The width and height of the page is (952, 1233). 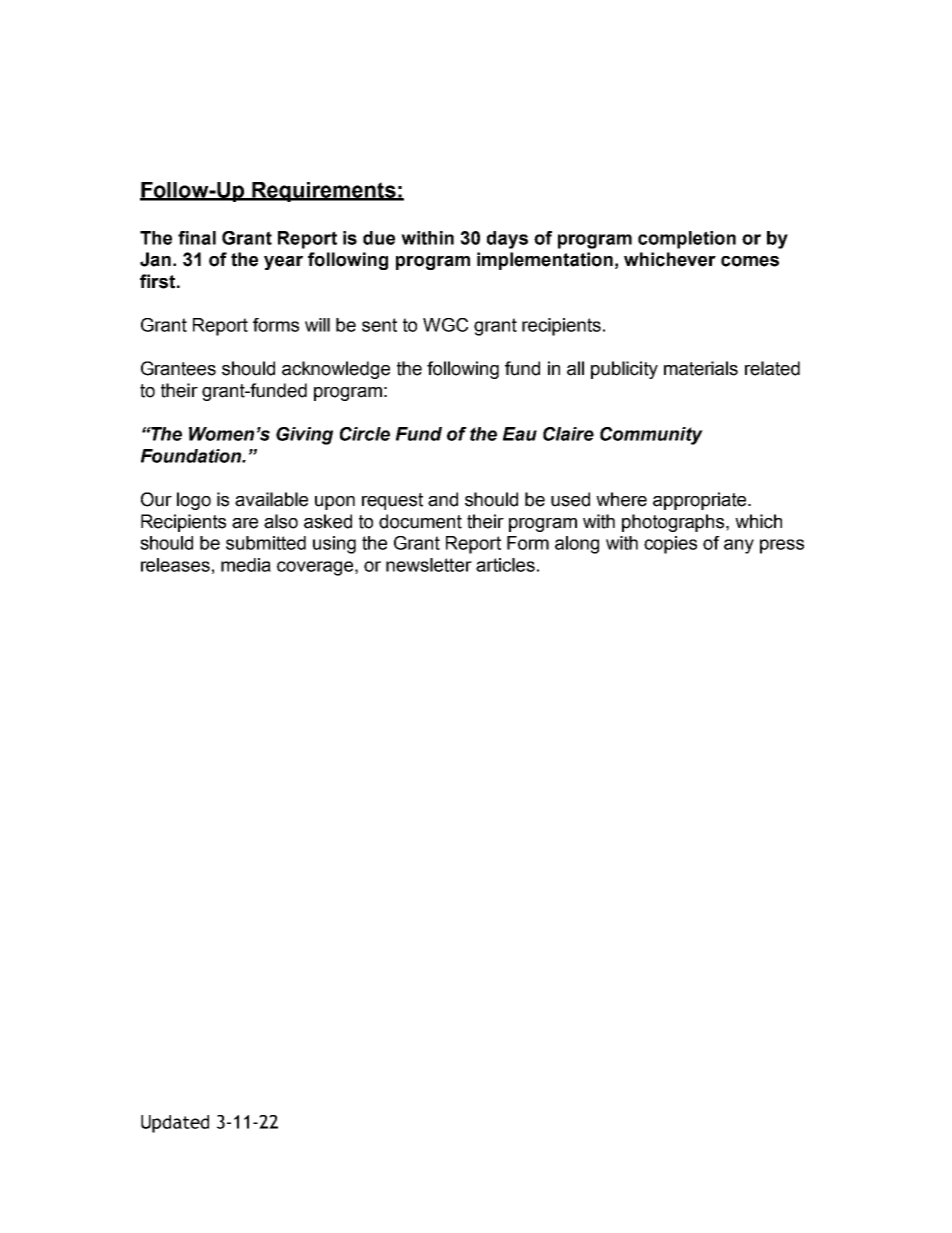 What do you see at coordinates (175, 1124) in the page?
I see `Updated` at bounding box center [175, 1124].
